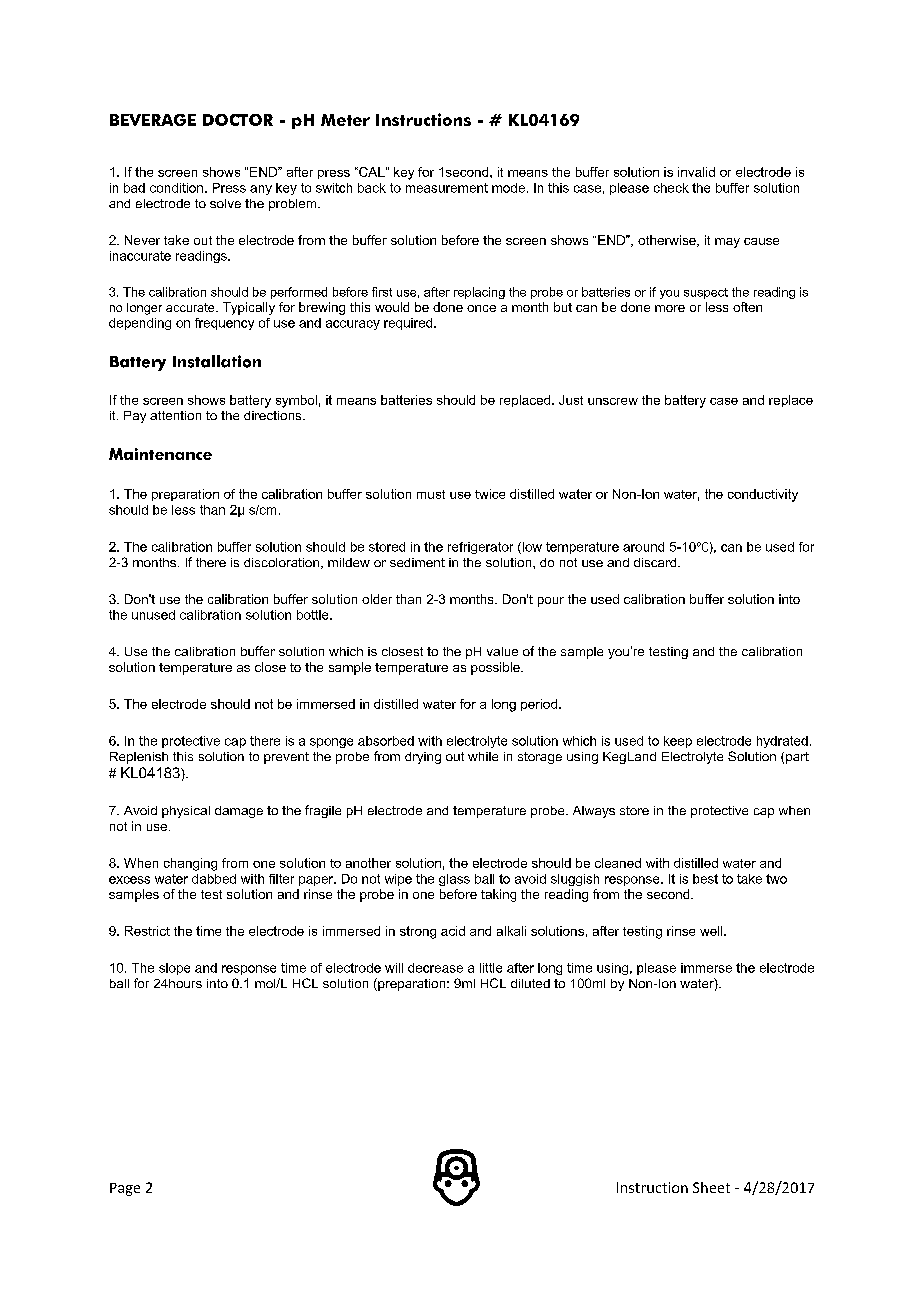 This screenshot has height=1308, width=924. What do you see at coordinates (447, 188) in the screenshot?
I see `measurement` at bounding box center [447, 188].
